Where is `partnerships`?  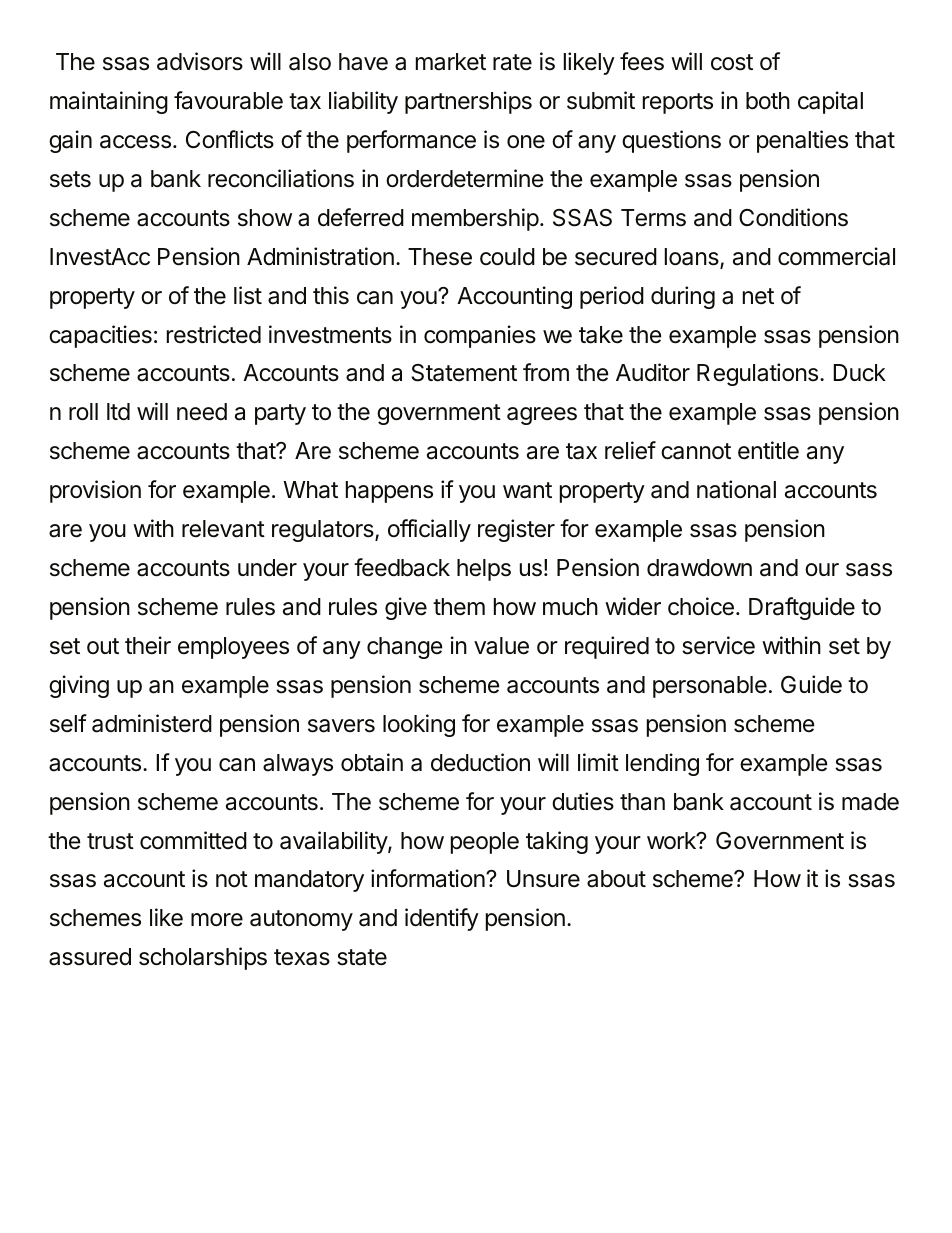 partnerships is located at coordinates (468, 102).
